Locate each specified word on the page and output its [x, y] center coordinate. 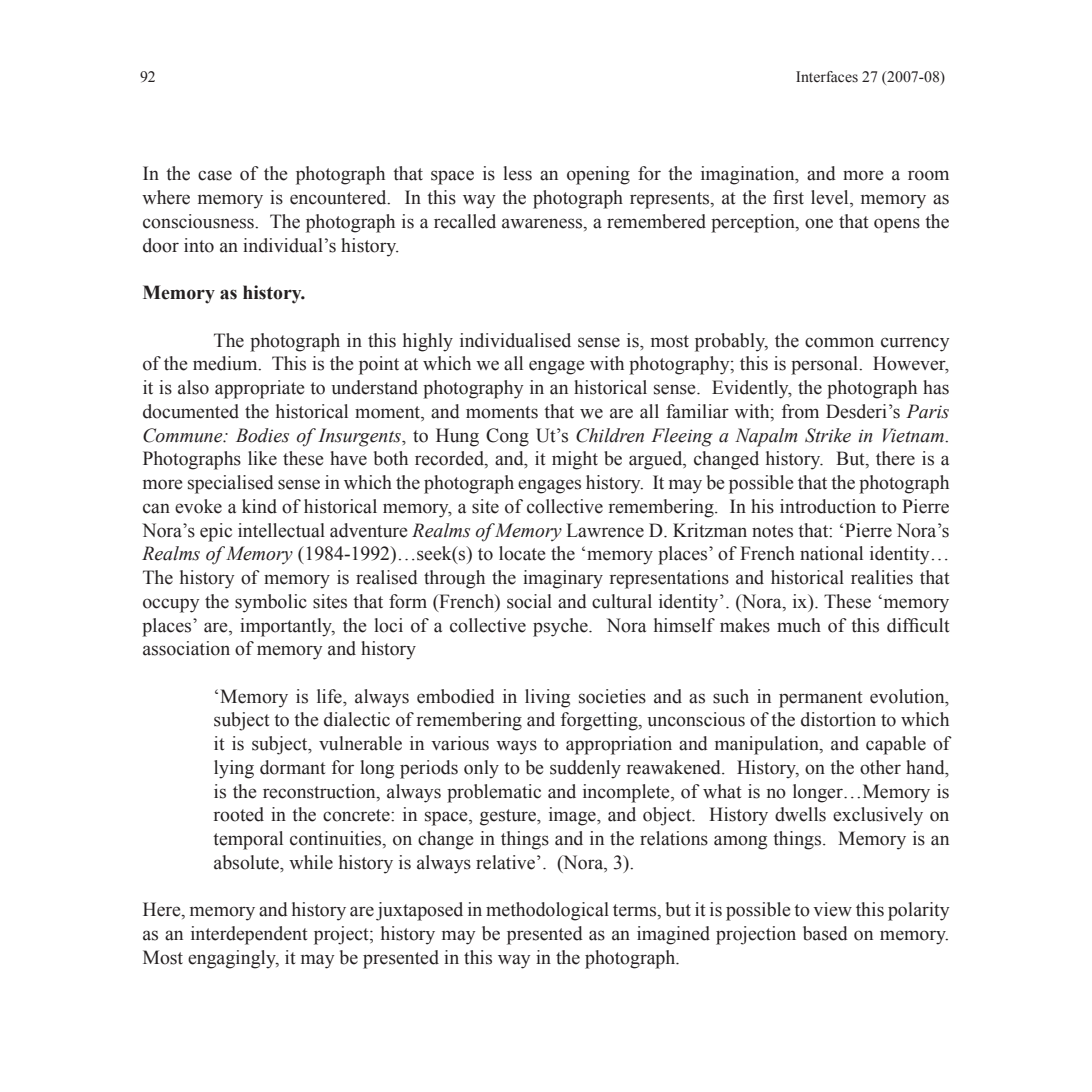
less [517, 173]
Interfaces [827, 77]
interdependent [249, 935]
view [832, 909]
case [215, 175]
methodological [547, 911]
